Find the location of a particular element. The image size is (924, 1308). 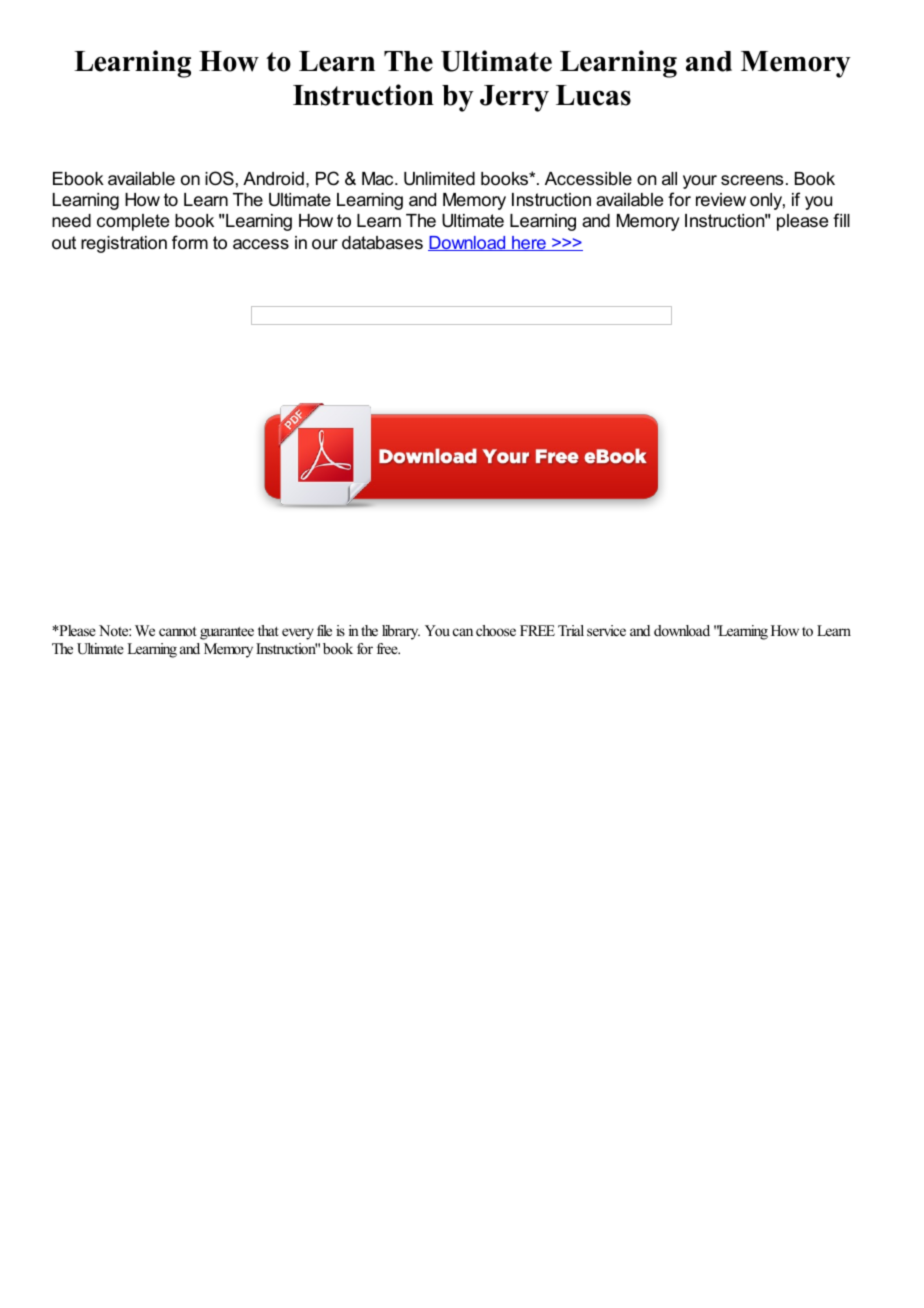

registration is located at coordinates (124, 244).
